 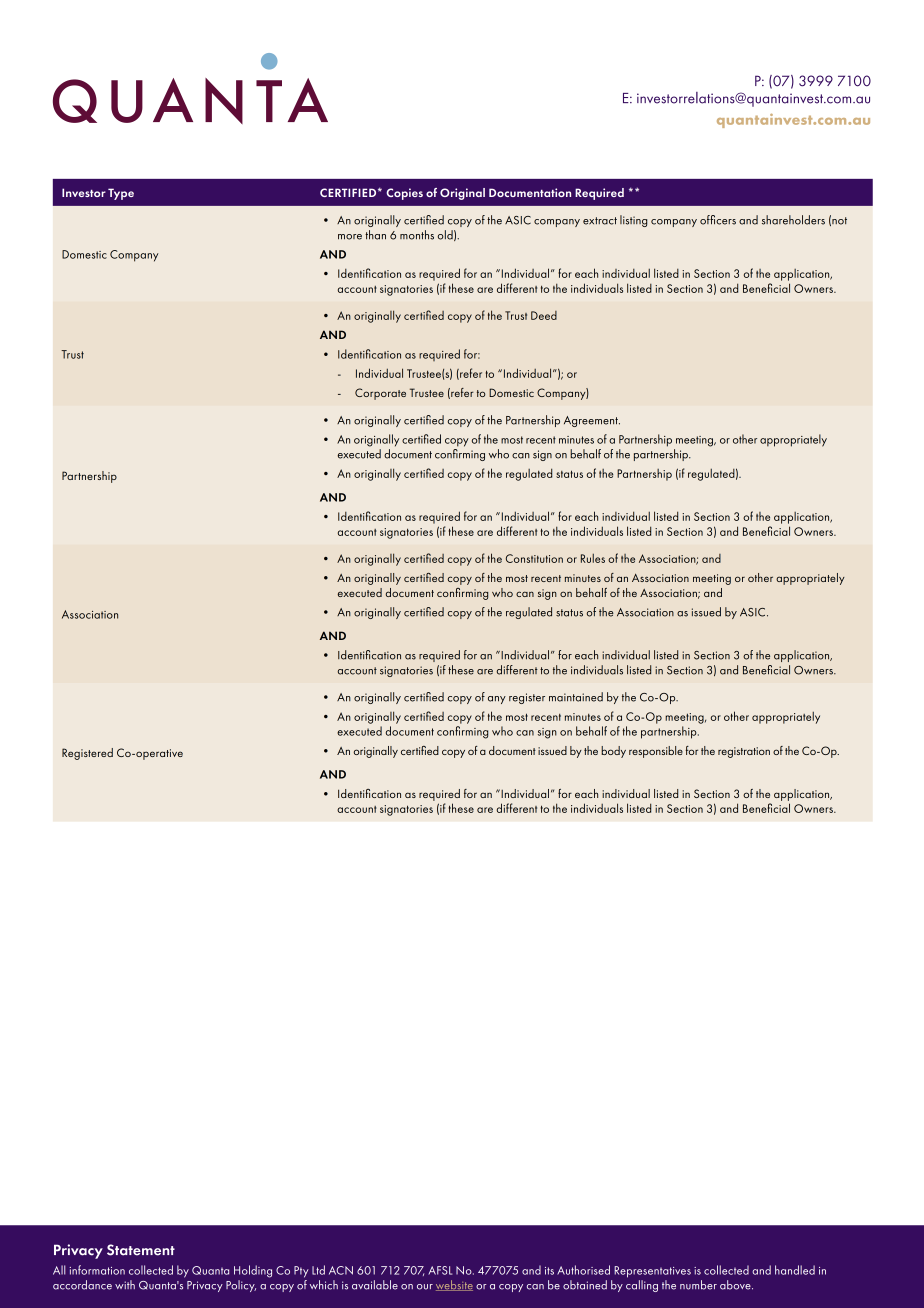 I want to click on Agreement, so click(x=592, y=421).
